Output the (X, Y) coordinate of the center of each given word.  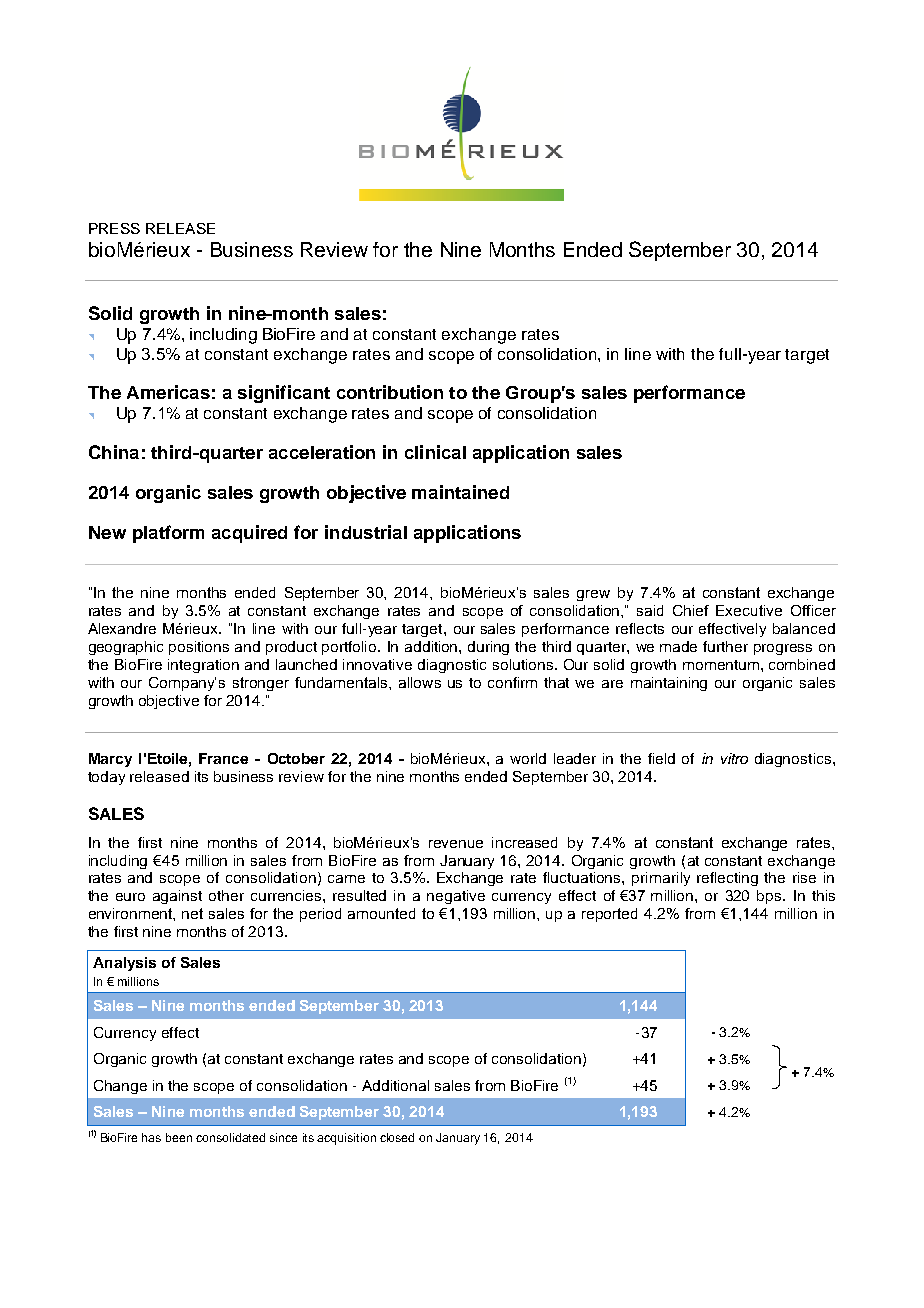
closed (397, 1137)
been (179, 1137)
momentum (721, 665)
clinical (435, 452)
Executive (749, 610)
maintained (460, 492)
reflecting (727, 879)
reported (609, 915)
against (177, 897)
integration (203, 666)
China (114, 452)
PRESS (114, 228)
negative (456, 897)
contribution (390, 392)
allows (420, 682)
